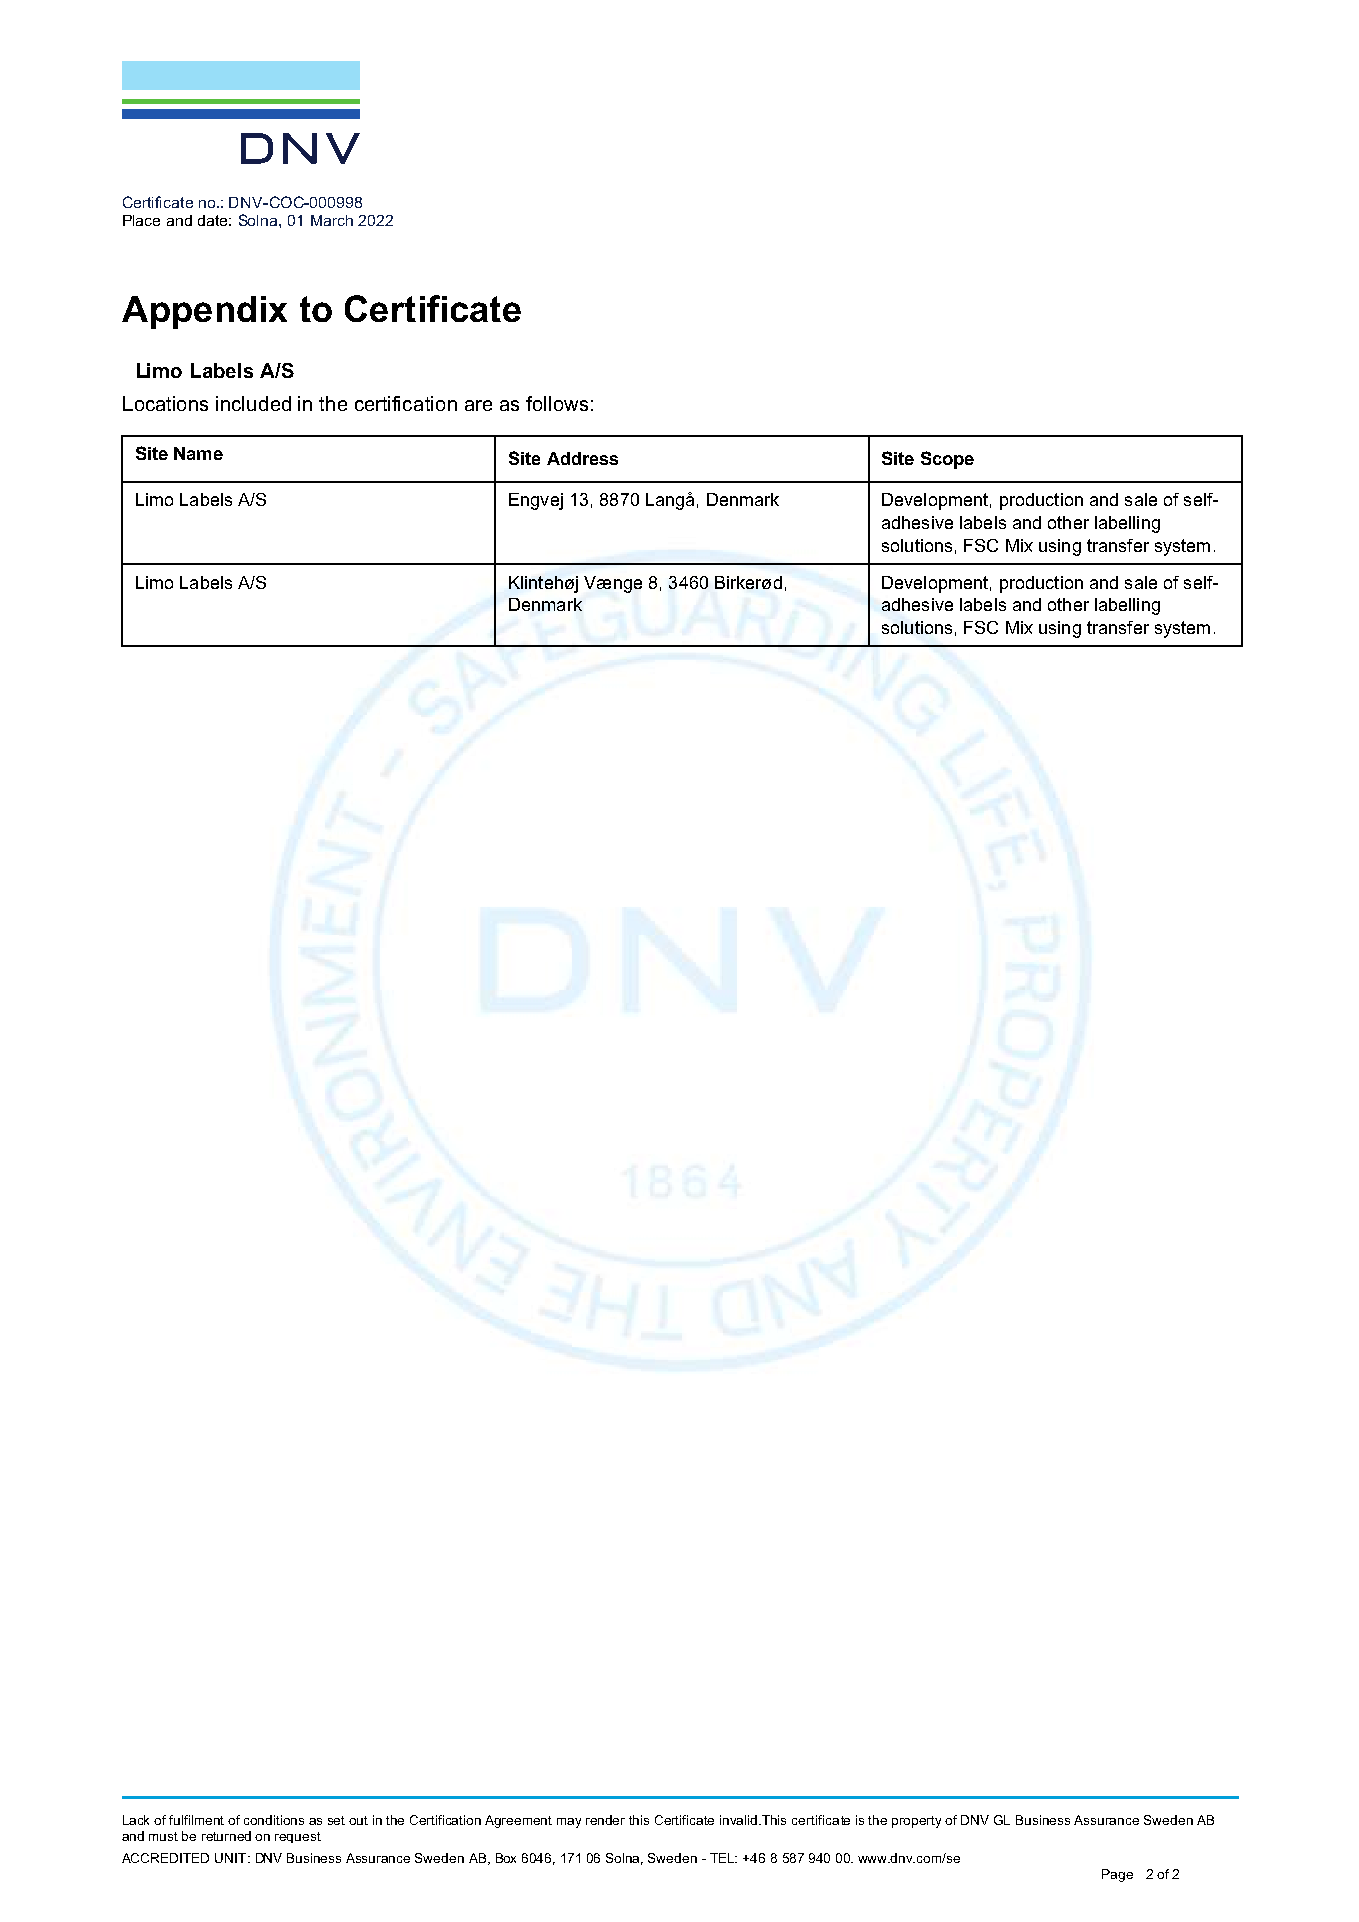  What do you see at coordinates (605, 1820) in the screenshot?
I see `render` at bounding box center [605, 1820].
